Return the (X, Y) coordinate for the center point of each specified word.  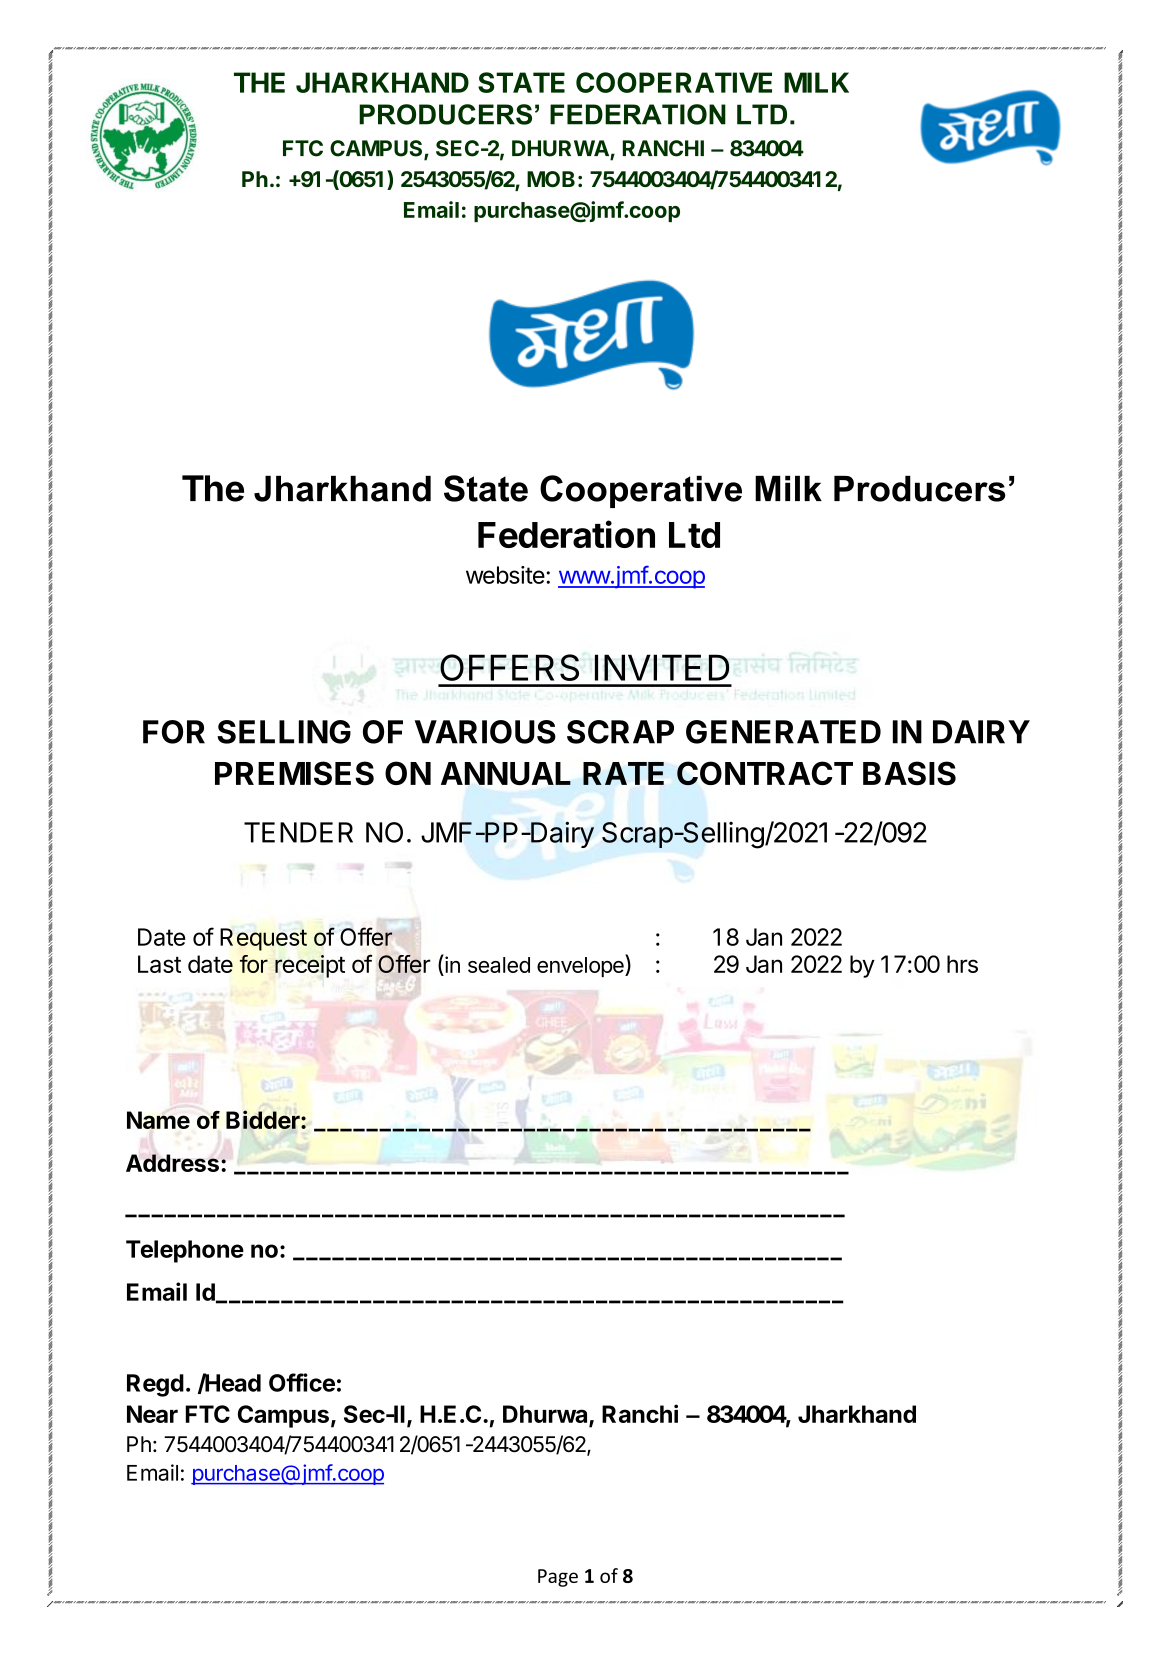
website (505, 575)
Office (302, 1382)
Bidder (264, 1119)
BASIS (909, 773)
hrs (962, 964)
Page (558, 1578)
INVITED (662, 667)
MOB (551, 179)
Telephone (185, 1251)
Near (152, 1414)
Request (263, 939)
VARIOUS (485, 732)
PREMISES (294, 773)
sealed (499, 965)
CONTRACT (765, 773)
